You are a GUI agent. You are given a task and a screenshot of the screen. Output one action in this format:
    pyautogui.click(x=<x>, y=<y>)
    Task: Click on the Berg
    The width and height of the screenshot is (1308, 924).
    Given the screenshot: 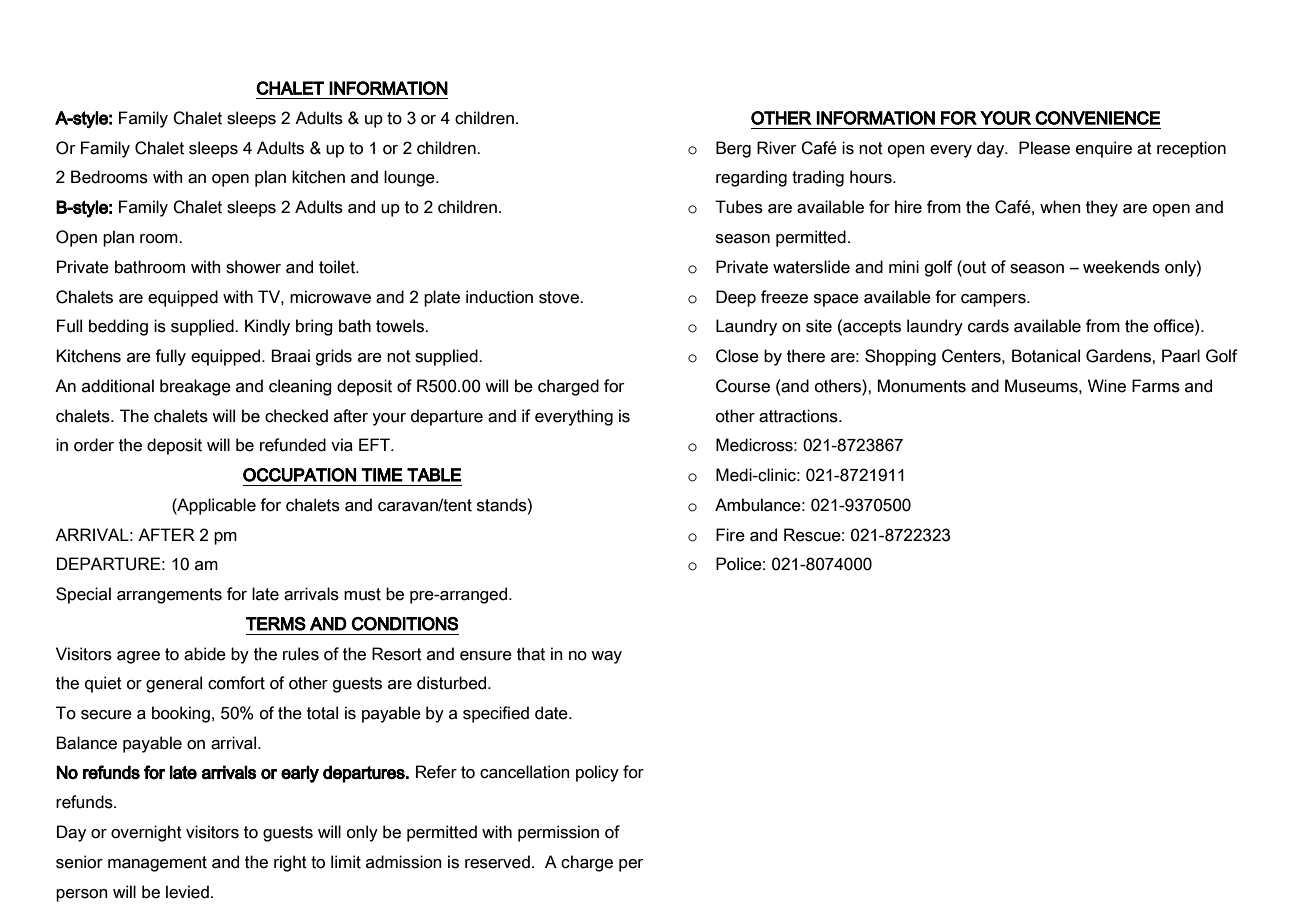 What is the action you would take?
    pyautogui.click(x=733, y=149)
